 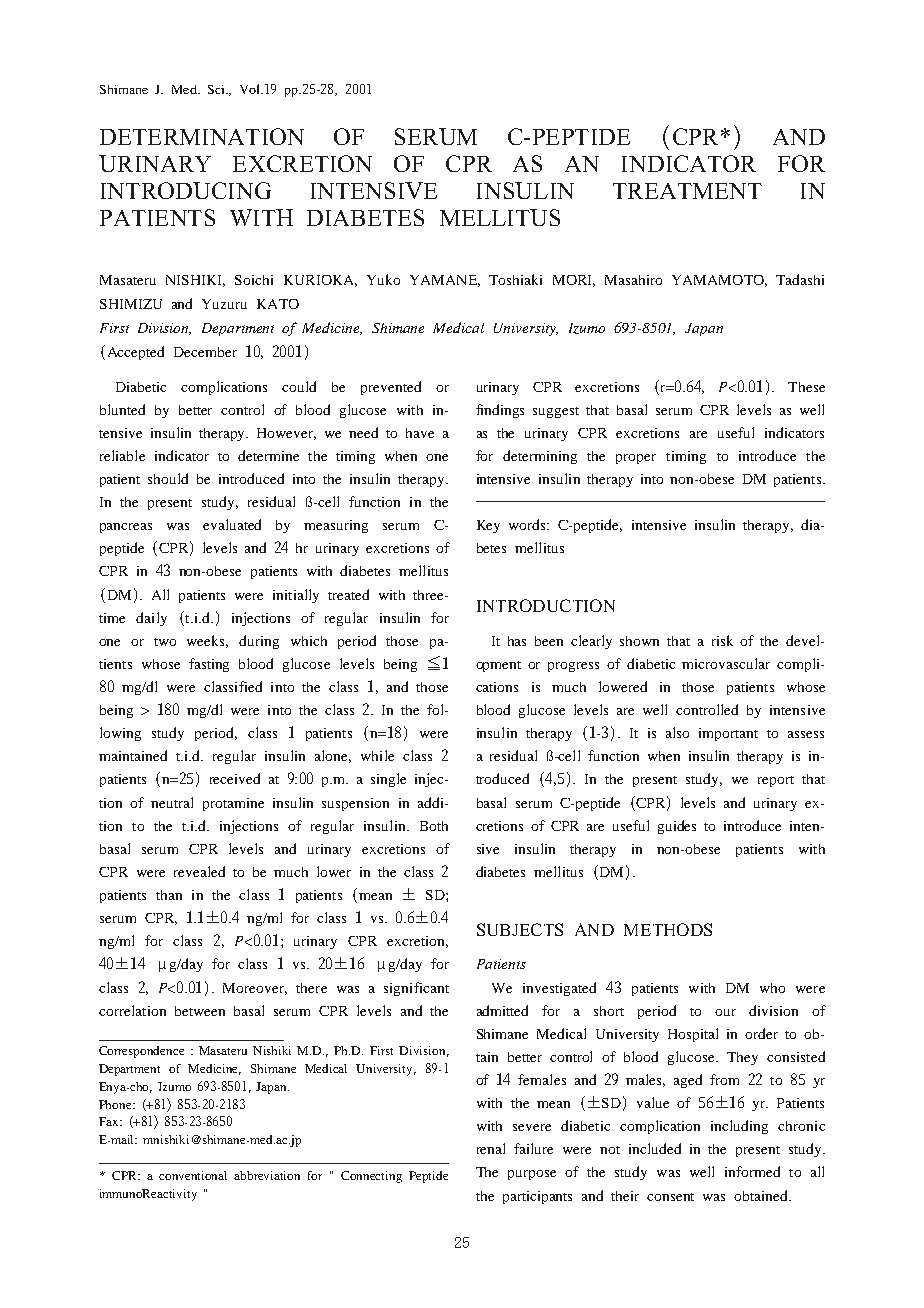 I want to click on been, so click(x=549, y=641).
